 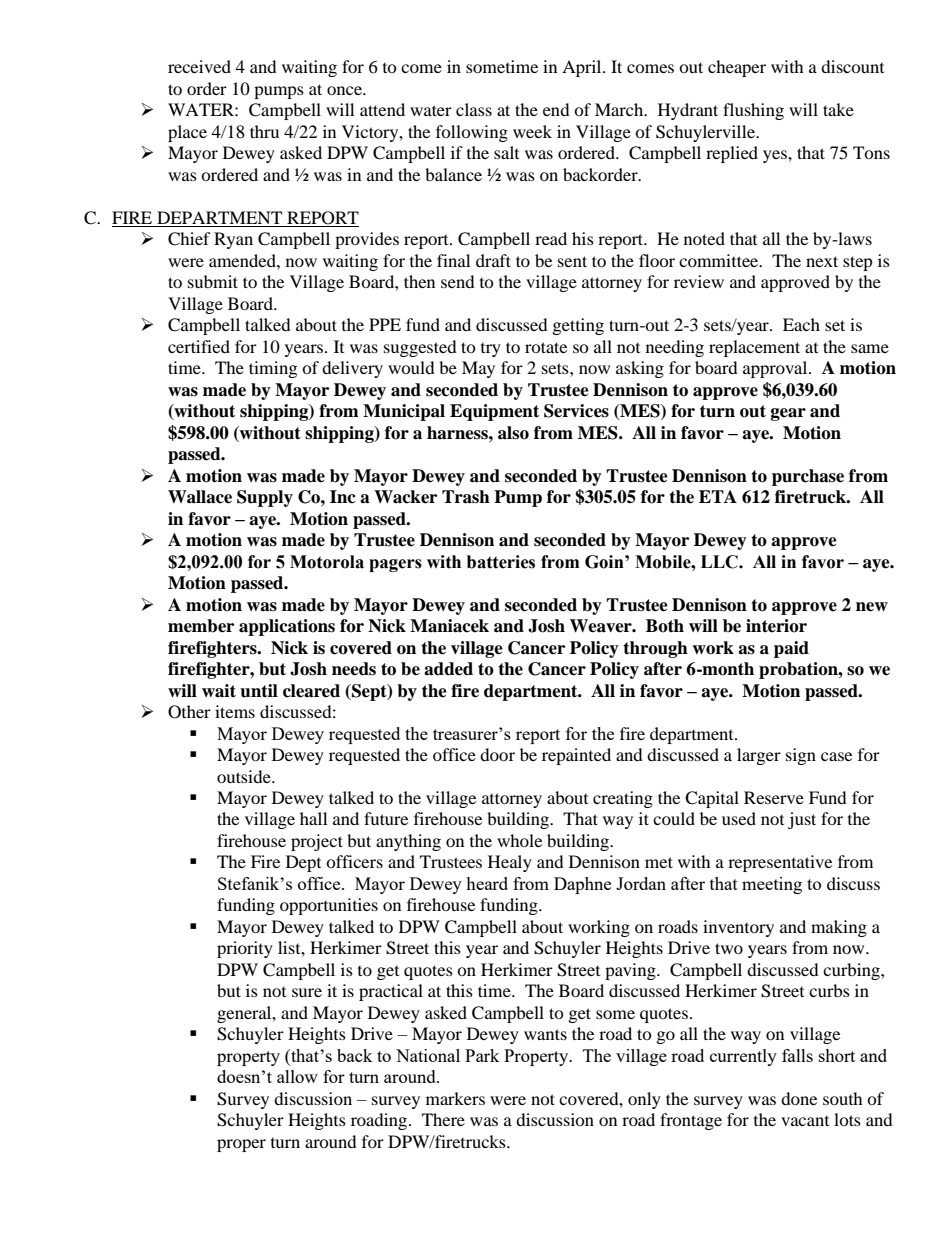 I want to click on thru, so click(x=264, y=131).
